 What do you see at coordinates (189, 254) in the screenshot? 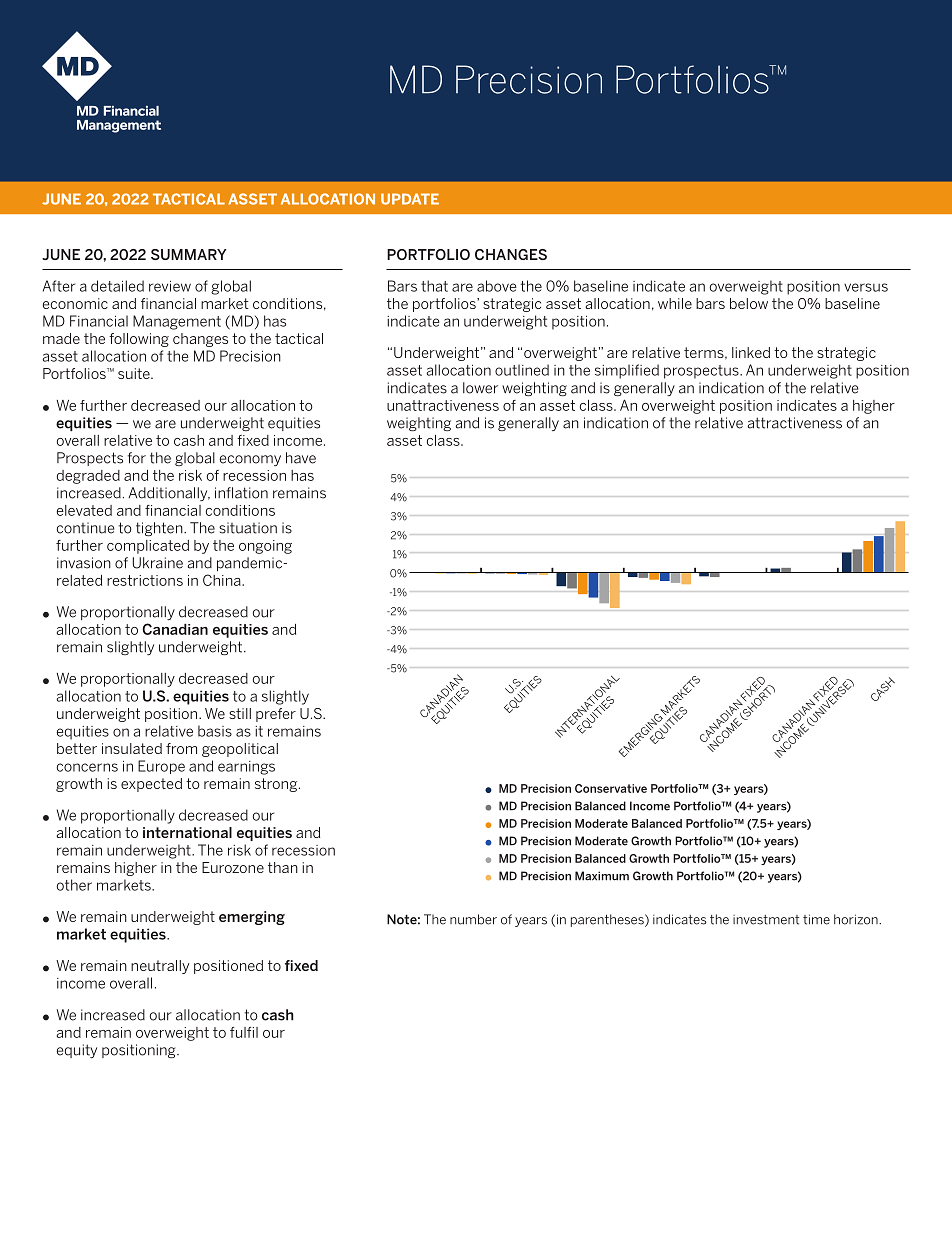
I see `SUMMARY` at bounding box center [189, 254].
